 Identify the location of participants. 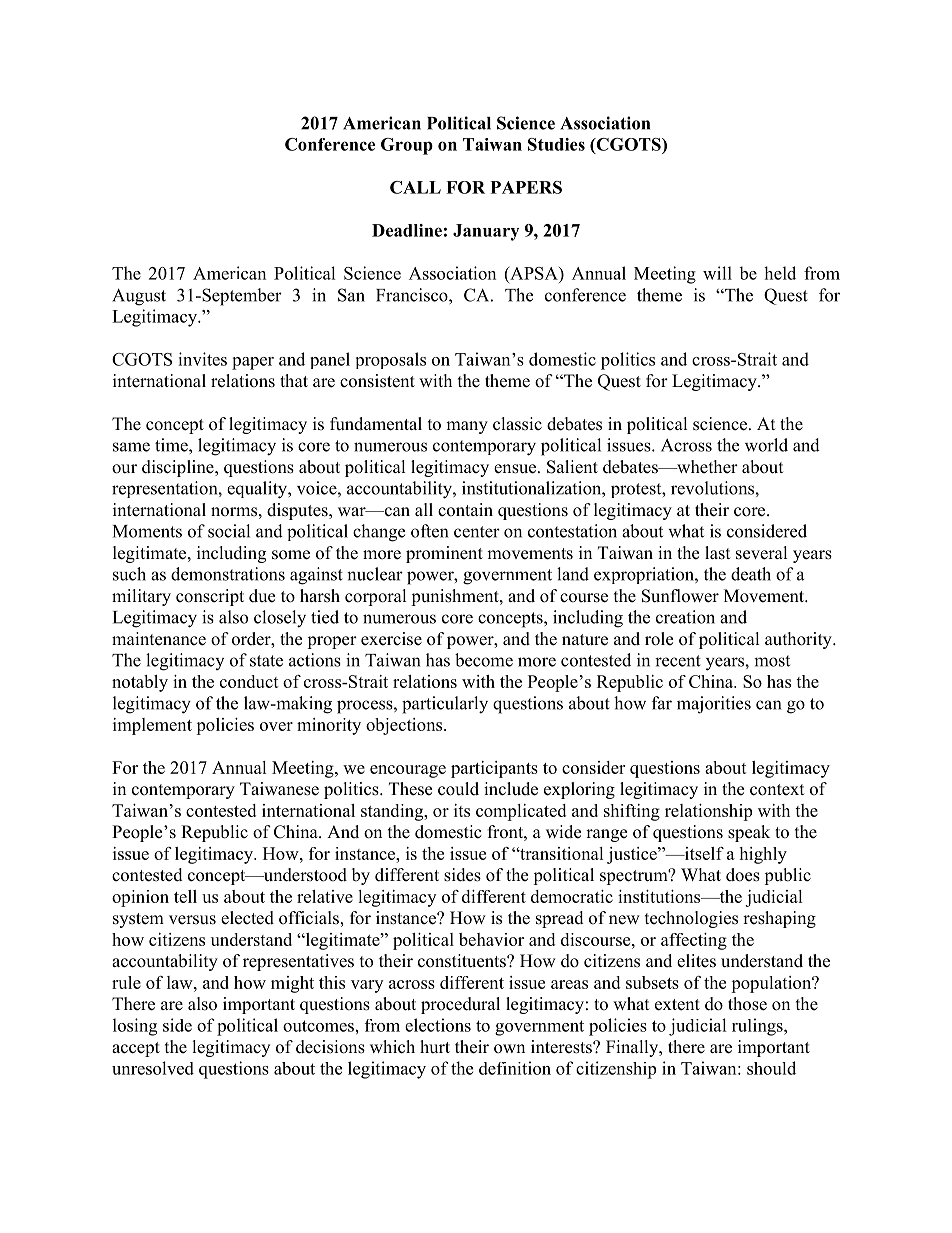
(494, 769).
